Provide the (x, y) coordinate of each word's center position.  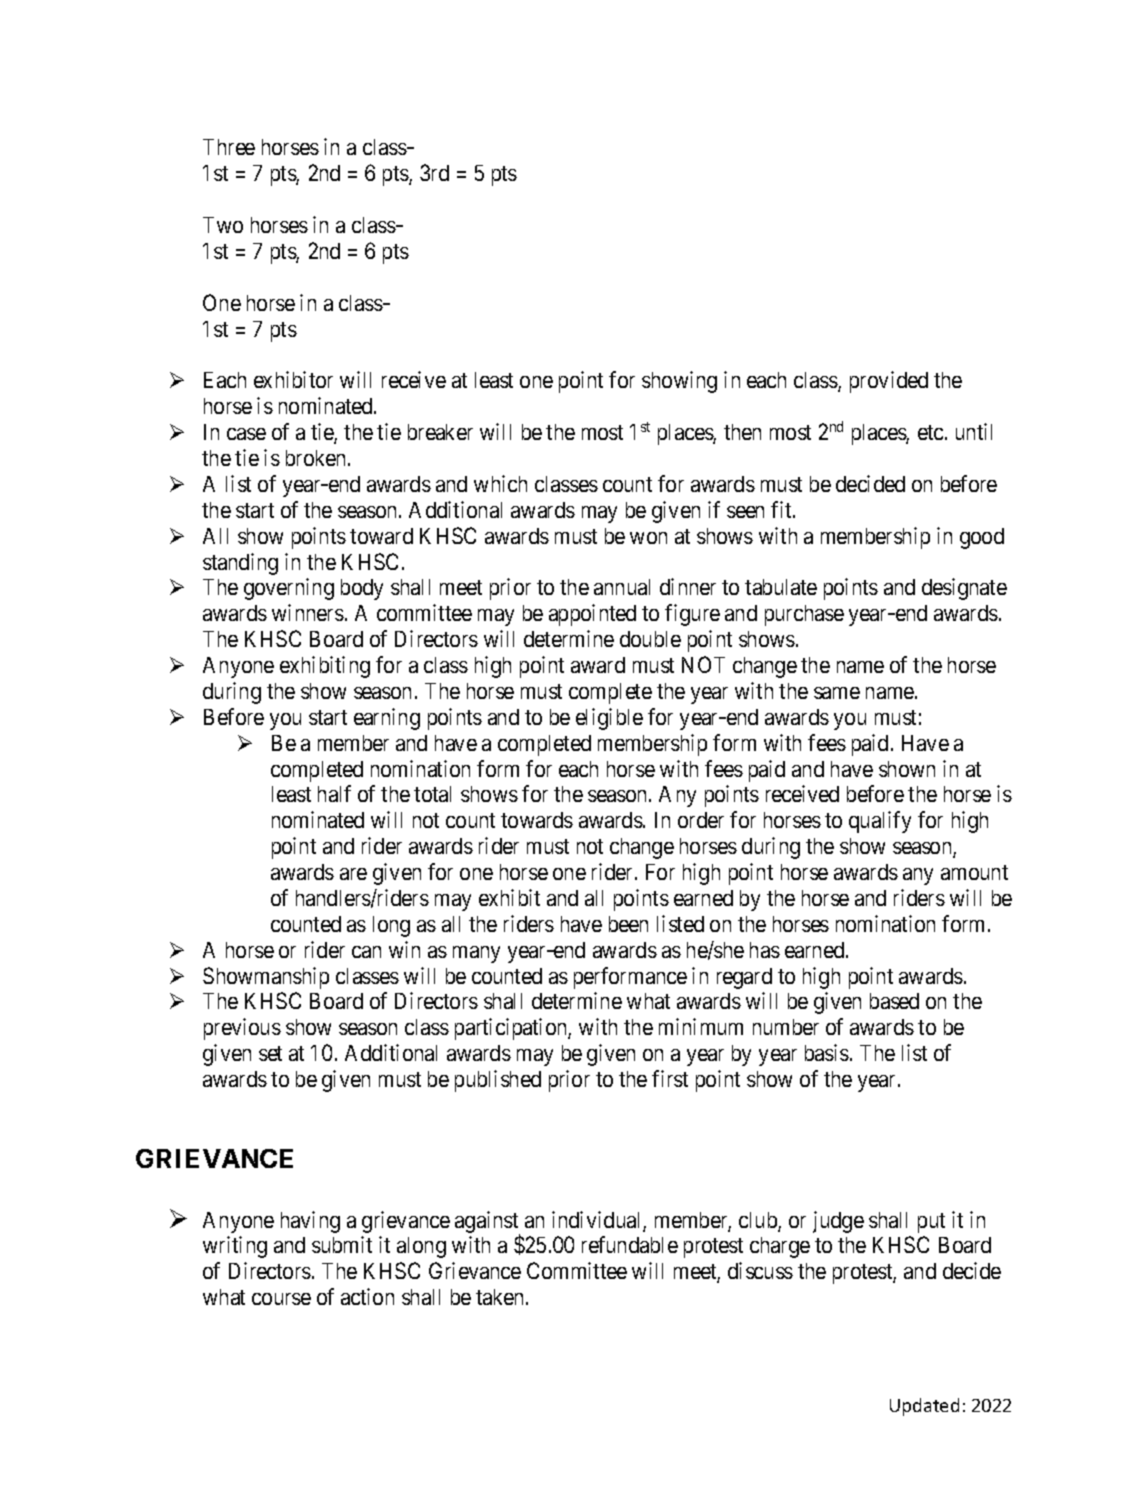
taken (501, 1297)
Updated (924, 1407)
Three (229, 147)
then (742, 432)
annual (622, 587)
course (281, 1299)
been (628, 924)
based (894, 1001)
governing (289, 589)
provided (889, 382)
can (366, 952)
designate (964, 589)
